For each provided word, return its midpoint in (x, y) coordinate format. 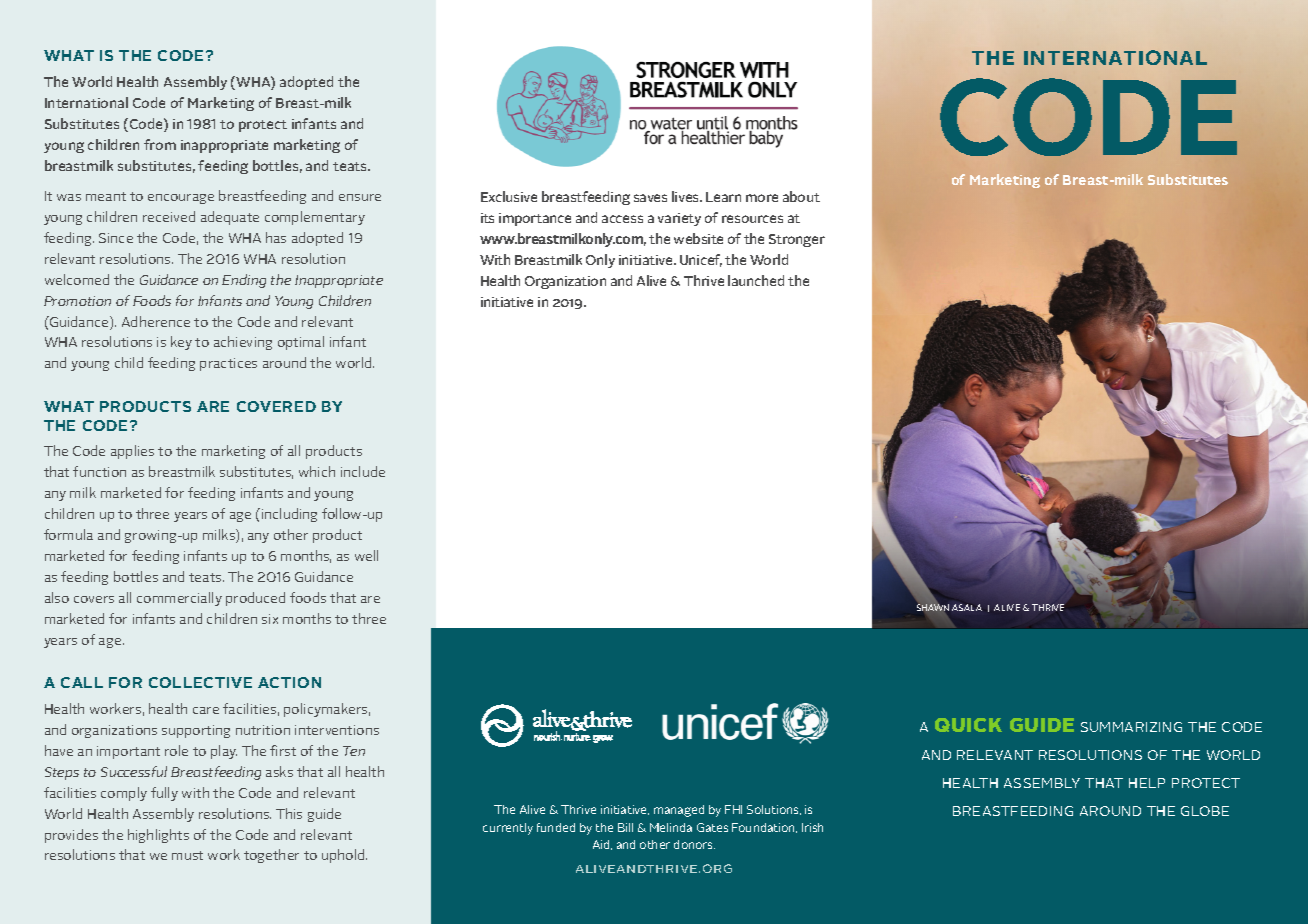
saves (650, 198)
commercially (179, 599)
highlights (158, 836)
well (366, 555)
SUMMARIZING (1131, 727)
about (801, 196)
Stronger (797, 240)
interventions (337, 730)
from (160, 144)
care (206, 710)
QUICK (968, 725)
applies (132, 452)
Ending (244, 281)
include (363, 471)
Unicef (701, 260)
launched (756, 280)
